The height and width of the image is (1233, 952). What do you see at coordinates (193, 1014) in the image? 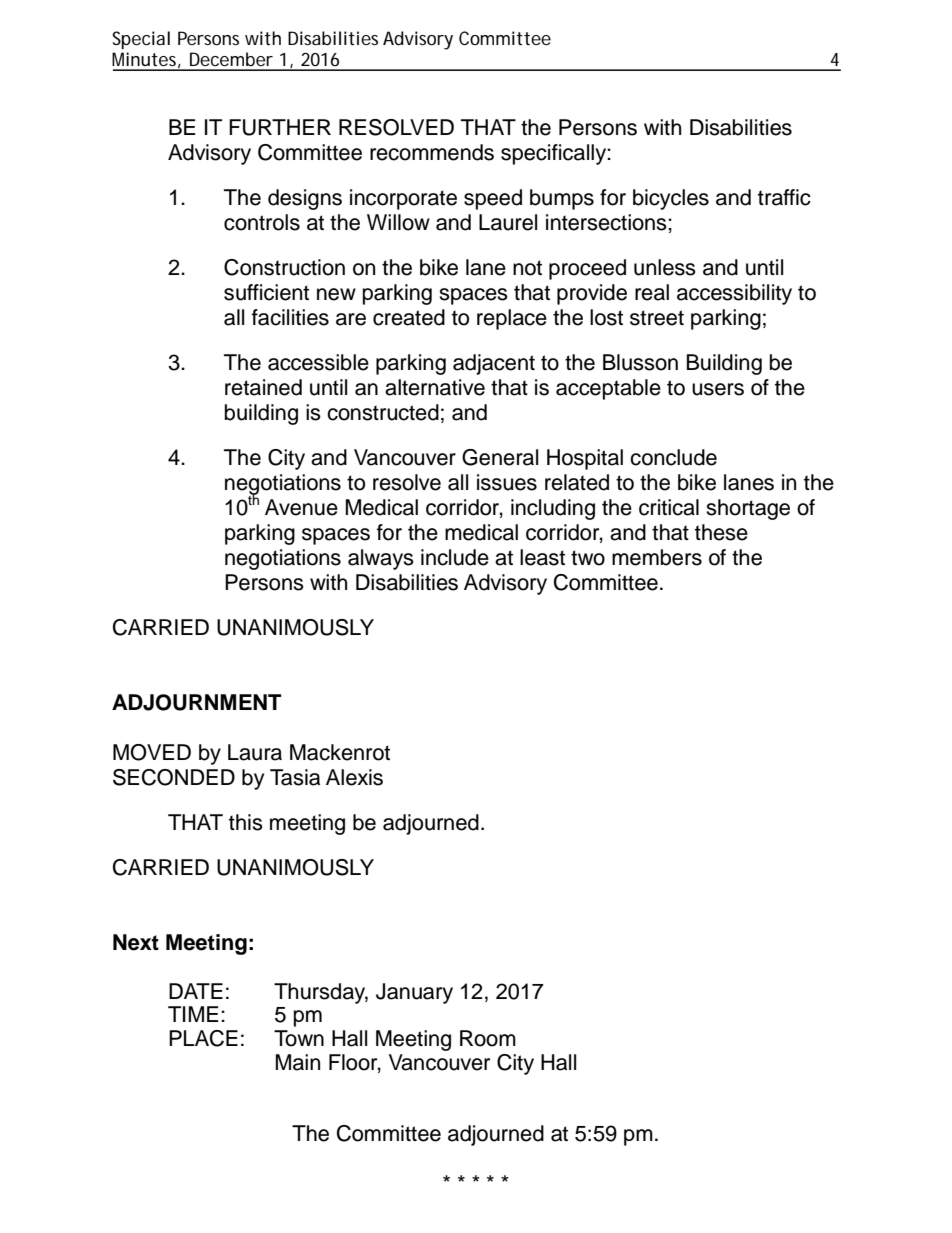
I see `TIME` at bounding box center [193, 1014].
